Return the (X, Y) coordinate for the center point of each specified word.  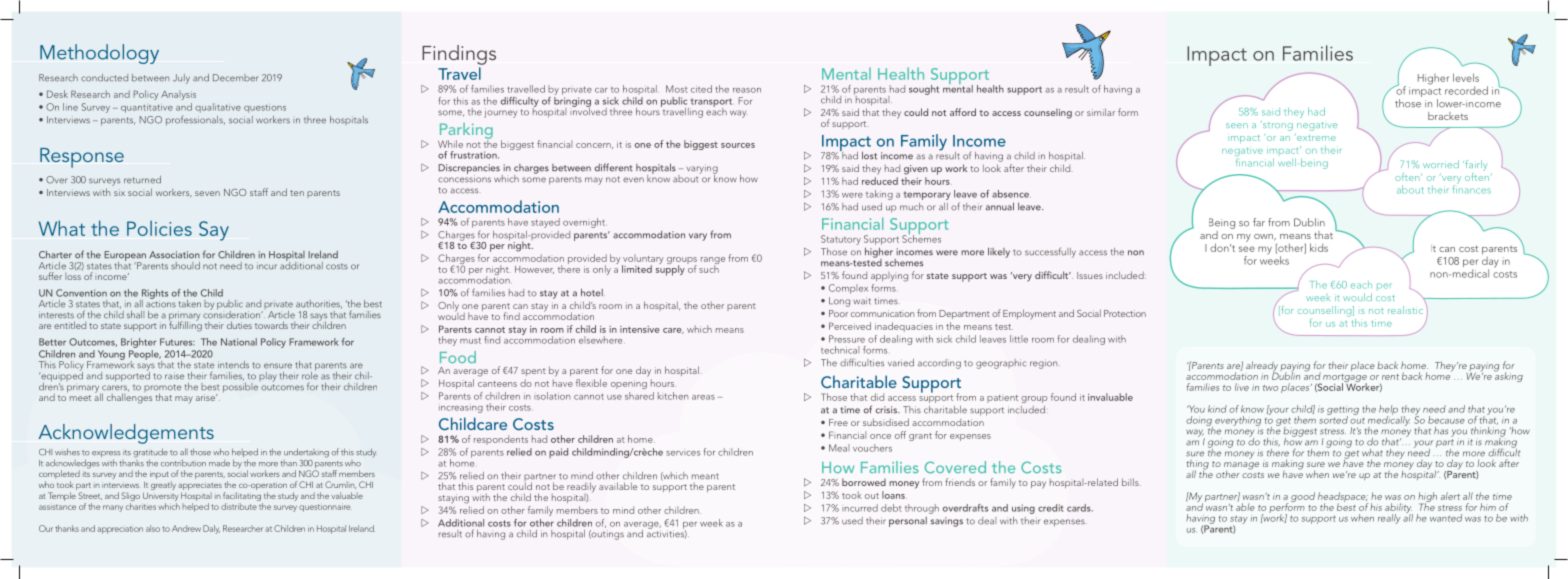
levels (1466, 77)
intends (233, 365)
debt (891, 508)
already (1262, 367)
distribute (239, 505)
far (1259, 222)
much (911, 207)
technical (840, 350)
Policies (159, 228)
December (236, 78)
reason (747, 90)
